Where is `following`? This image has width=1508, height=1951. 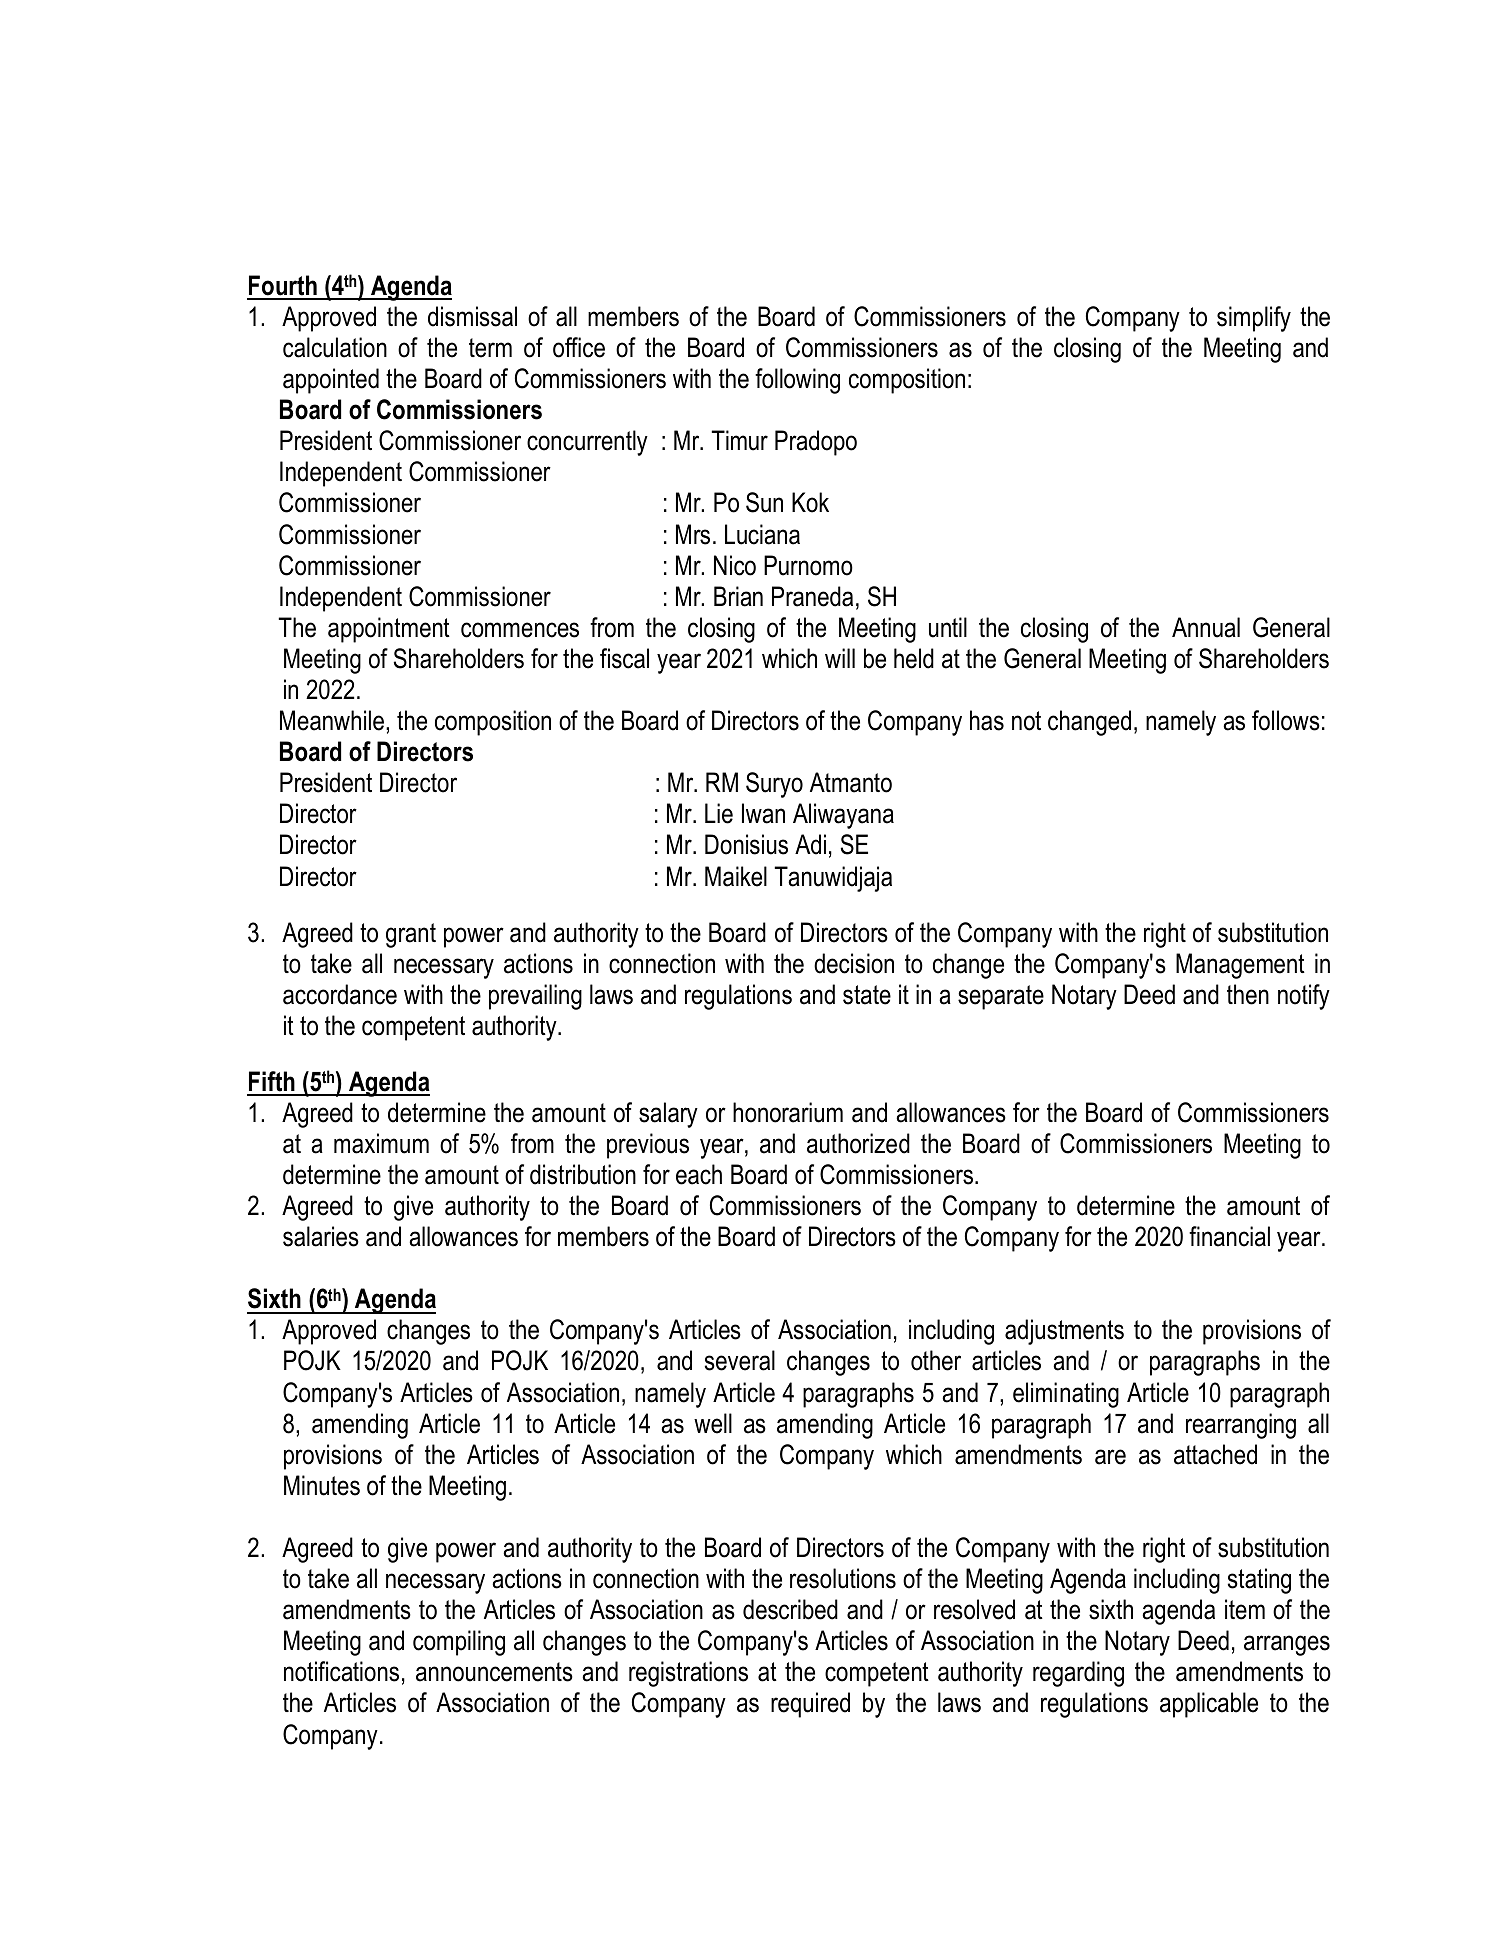
following is located at coordinates (797, 381).
